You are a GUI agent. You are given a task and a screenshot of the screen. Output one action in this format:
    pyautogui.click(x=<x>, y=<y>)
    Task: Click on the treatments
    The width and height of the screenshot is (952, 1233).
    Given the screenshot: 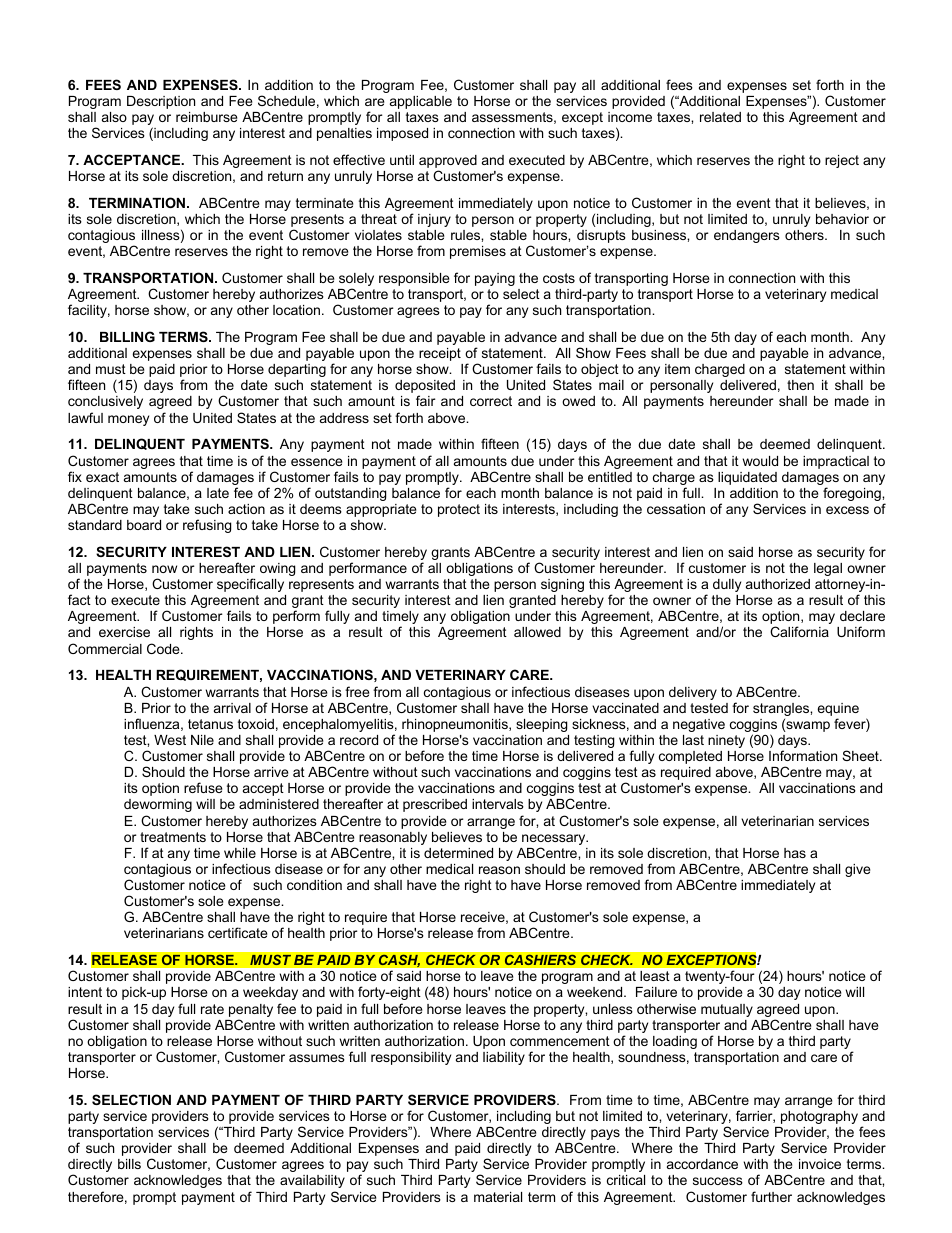 What is the action you would take?
    pyautogui.click(x=173, y=837)
